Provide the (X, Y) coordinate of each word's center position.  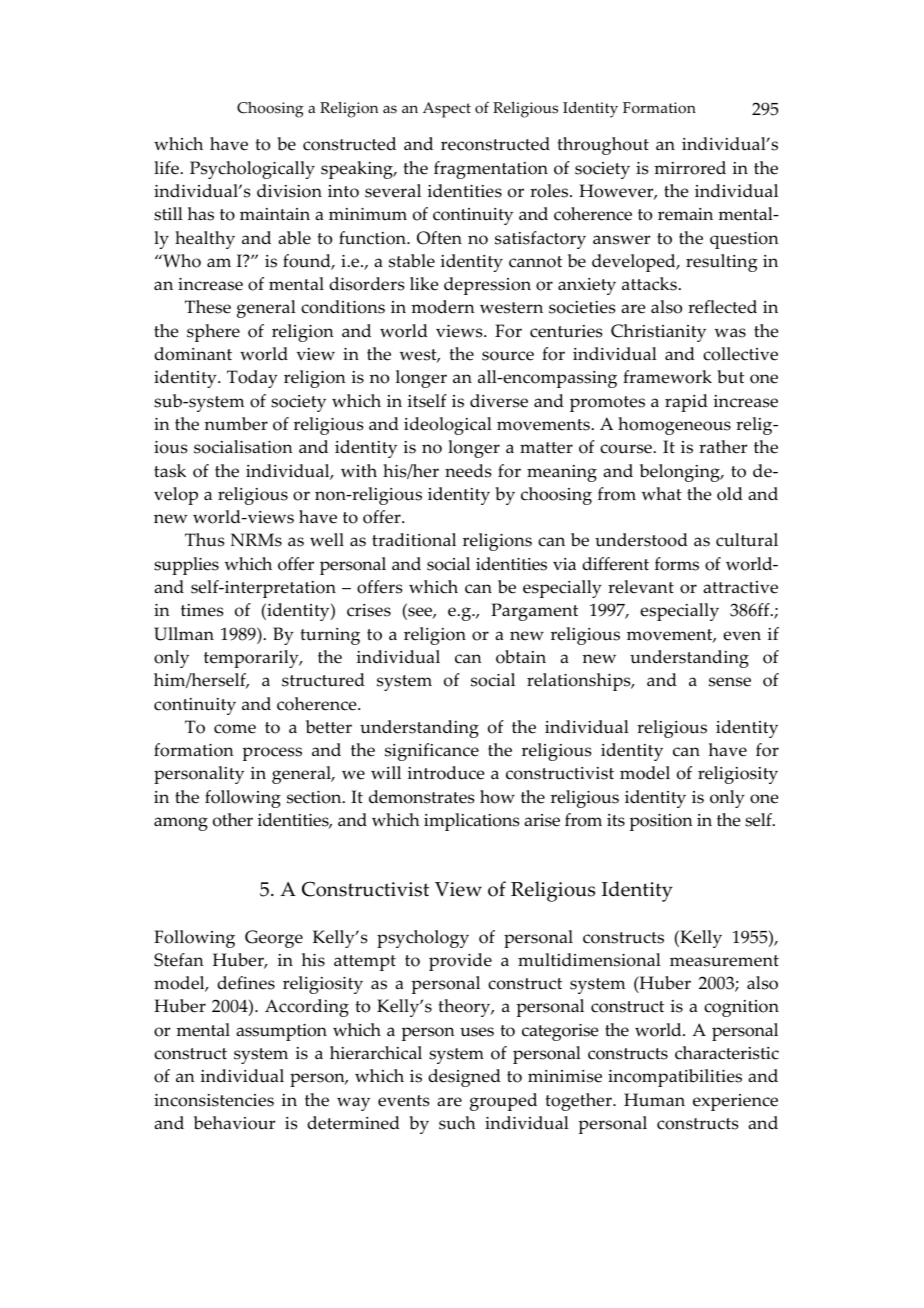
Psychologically (252, 170)
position (661, 822)
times (202, 610)
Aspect (447, 110)
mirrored (690, 168)
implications (472, 822)
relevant (641, 587)
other (233, 820)
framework (667, 377)
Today (252, 379)
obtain (521, 657)
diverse (499, 401)
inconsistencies (214, 1100)
